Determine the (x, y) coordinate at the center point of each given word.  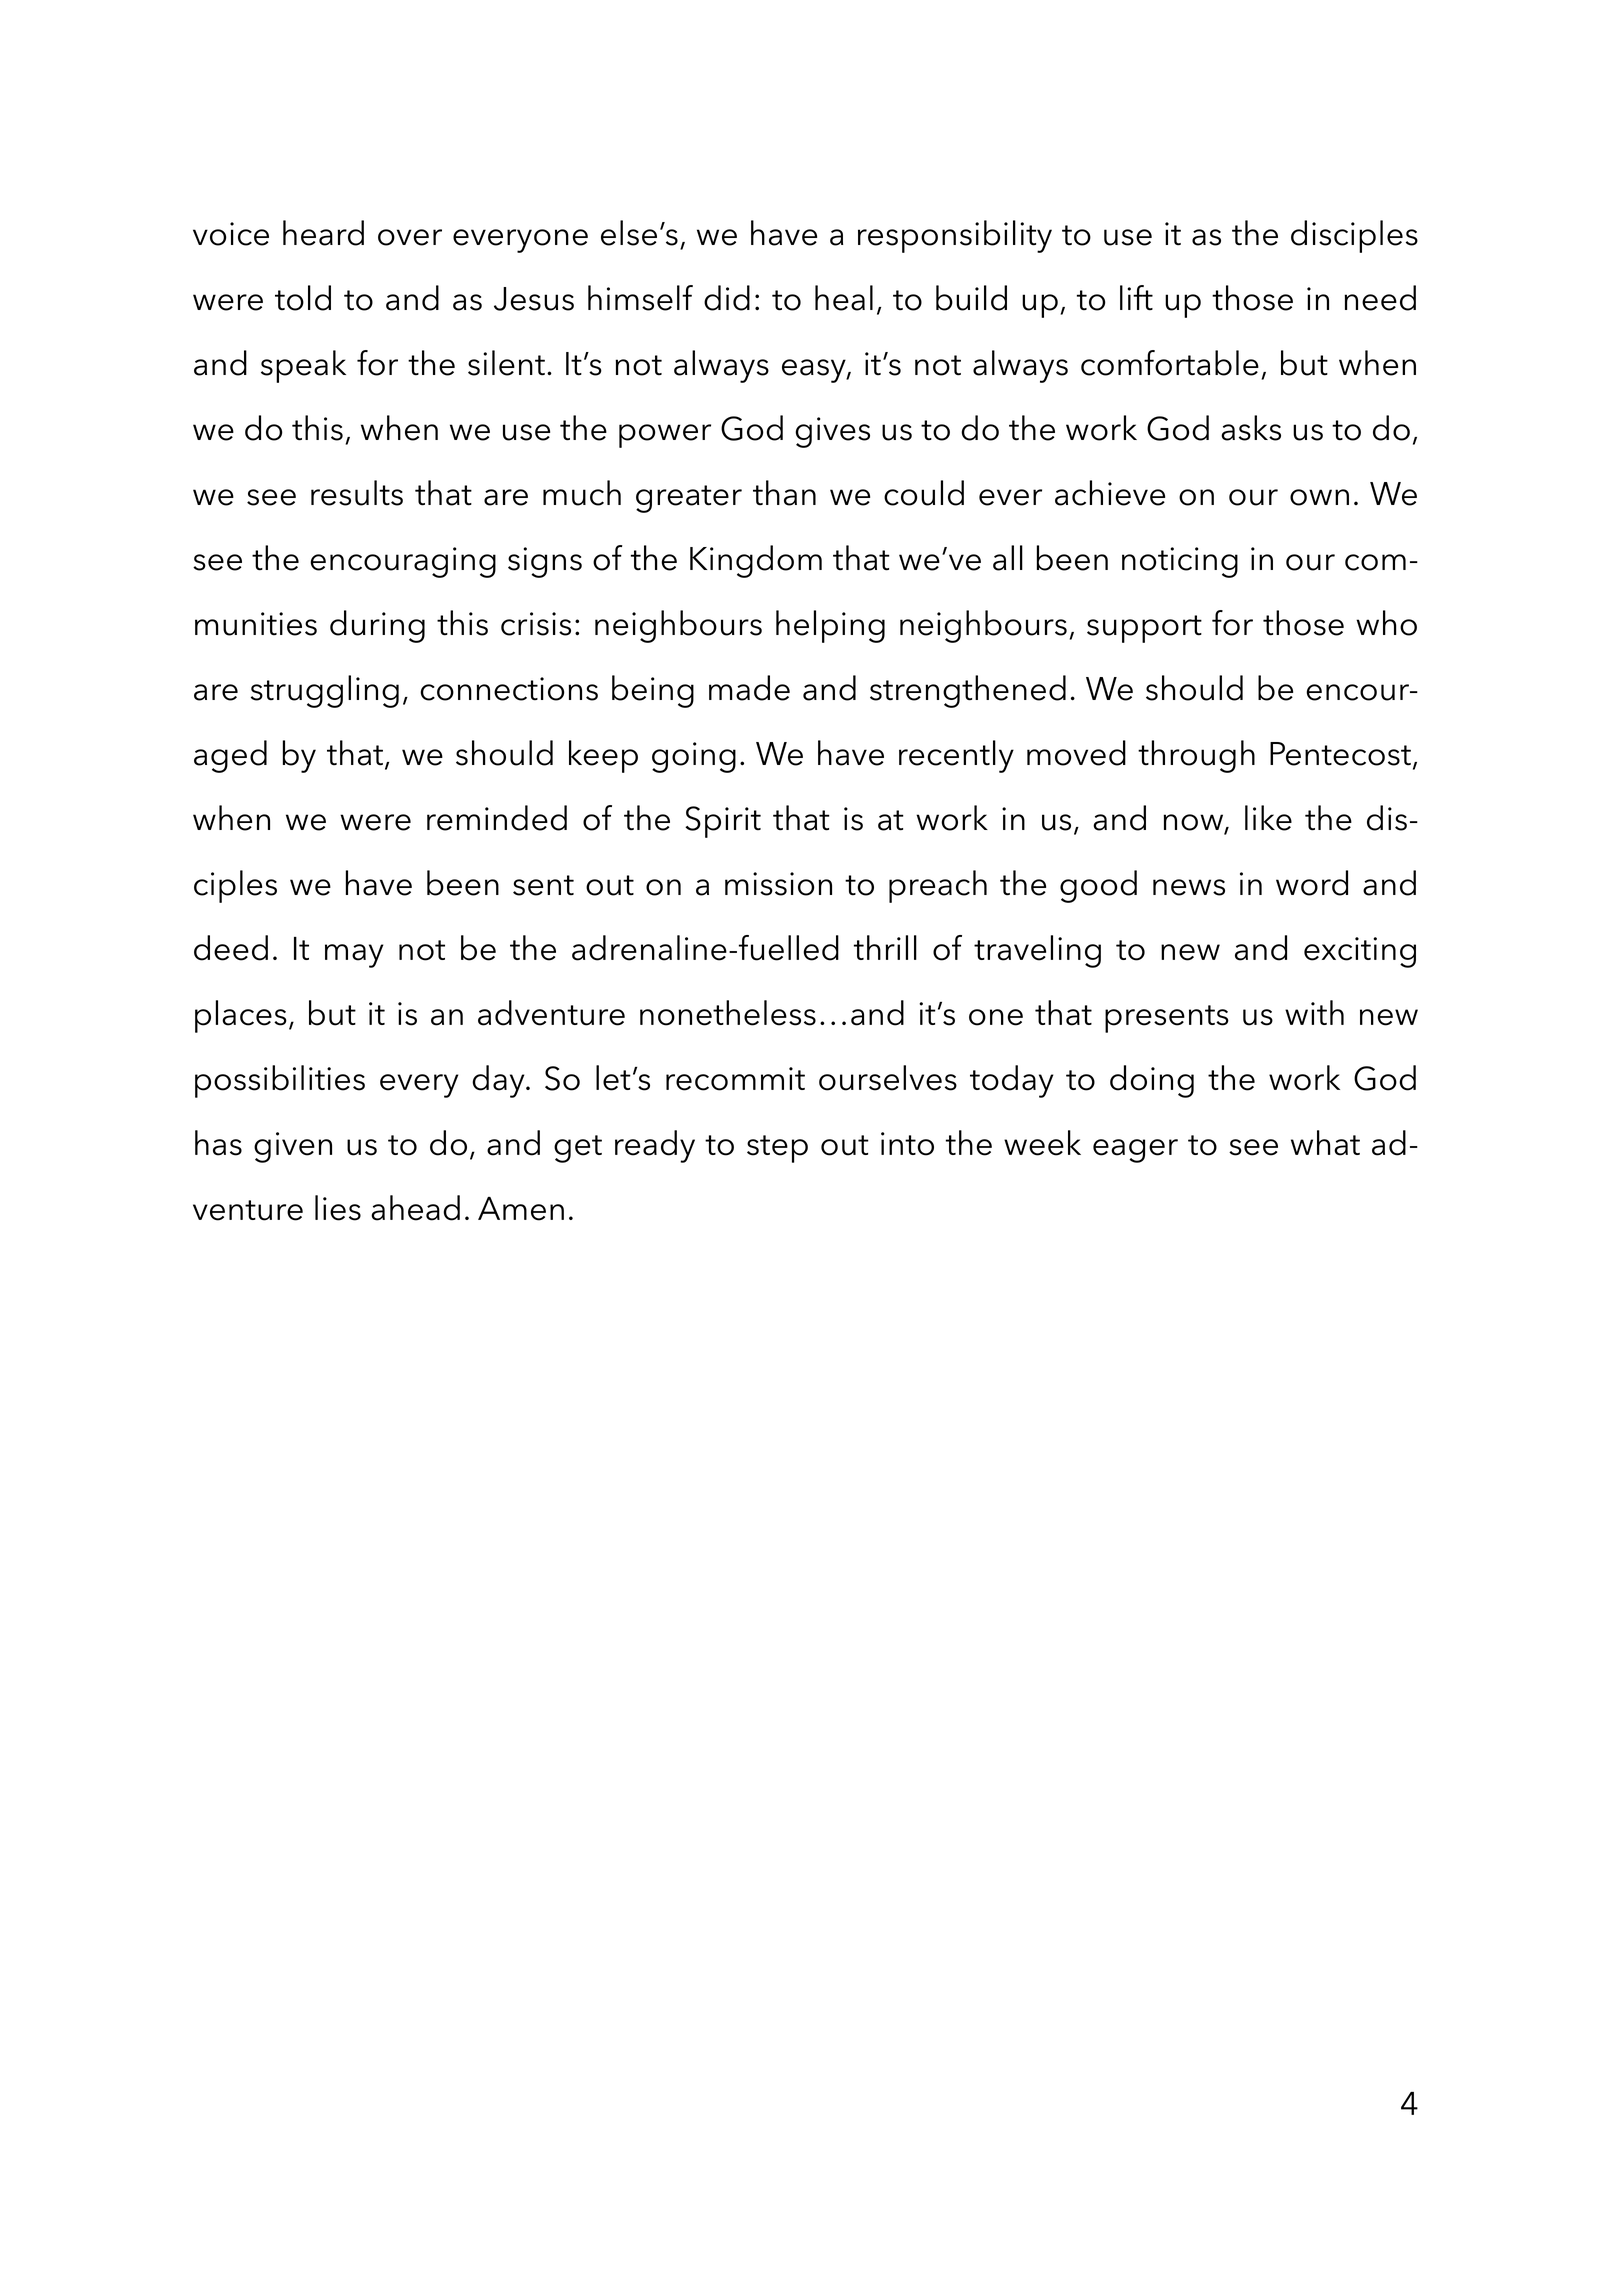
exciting (1360, 952)
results (357, 493)
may (354, 956)
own (1319, 497)
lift (1136, 298)
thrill (885, 947)
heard (323, 233)
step (777, 1149)
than (784, 493)
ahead (415, 1208)
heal (844, 298)
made (749, 688)
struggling (325, 691)
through (1196, 756)
